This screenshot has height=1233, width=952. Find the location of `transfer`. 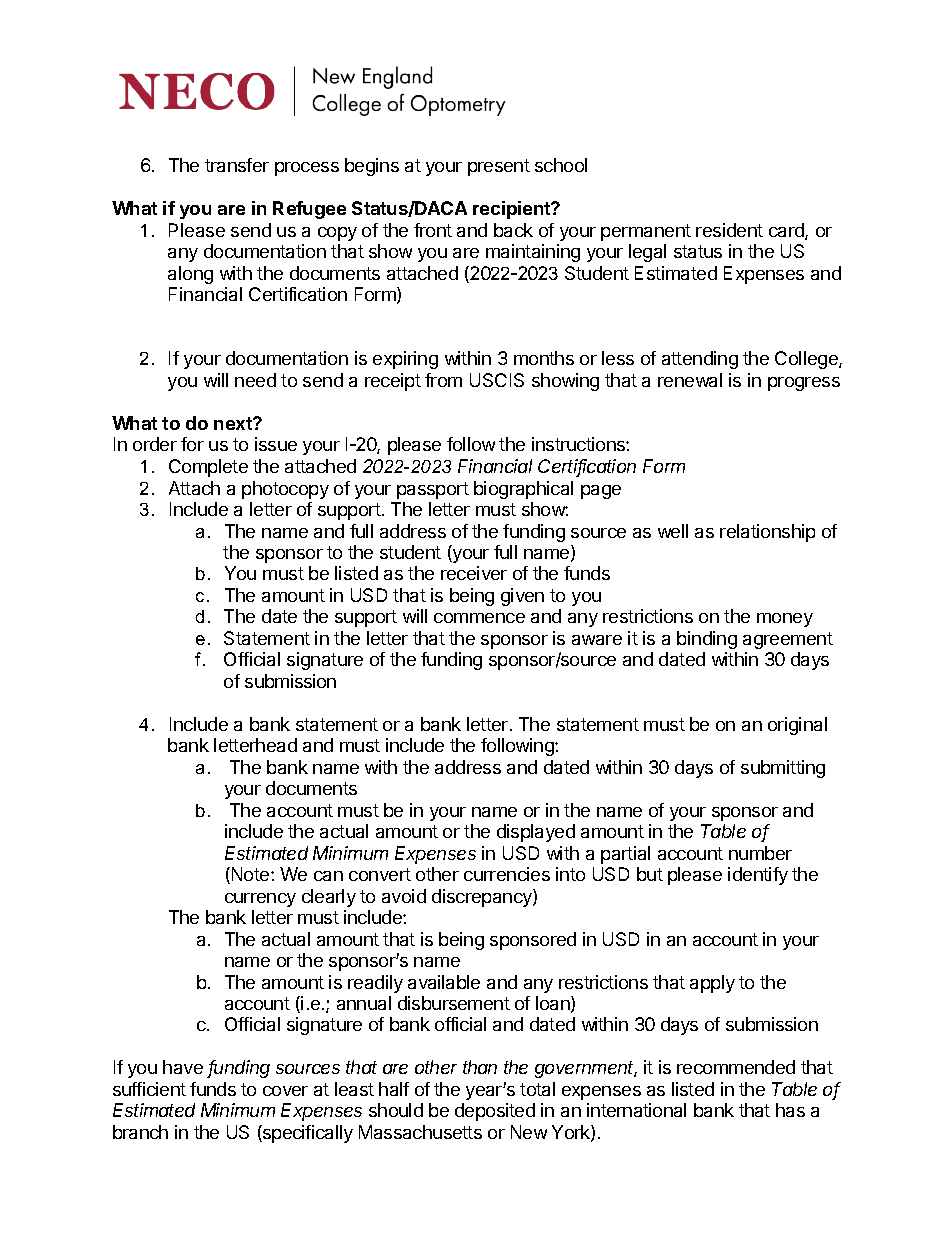

transfer is located at coordinates (237, 165).
